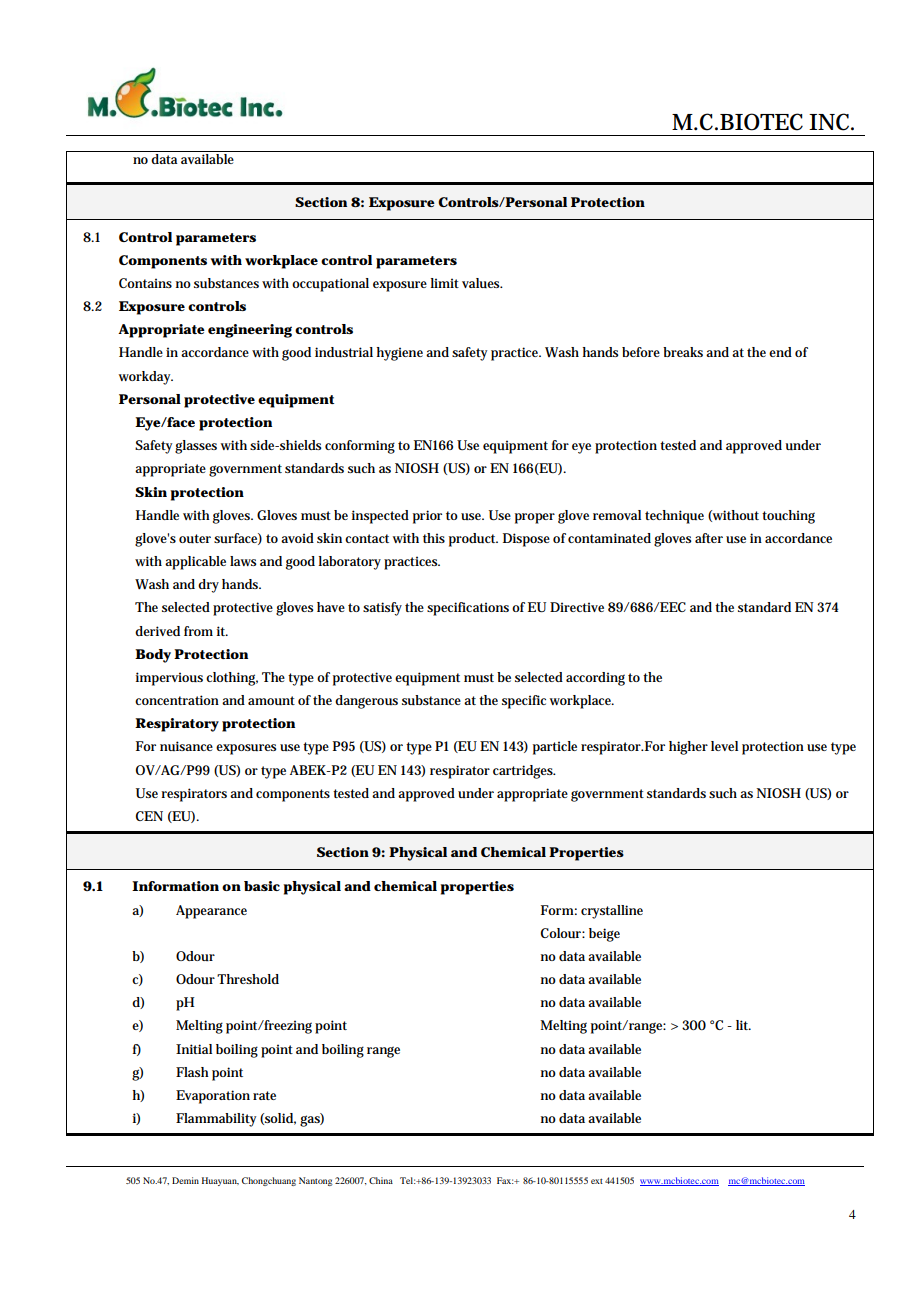 The height and width of the screenshot is (1308, 924). What do you see at coordinates (597, 1181) in the screenshot?
I see `ext` at bounding box center [597, 1181].
